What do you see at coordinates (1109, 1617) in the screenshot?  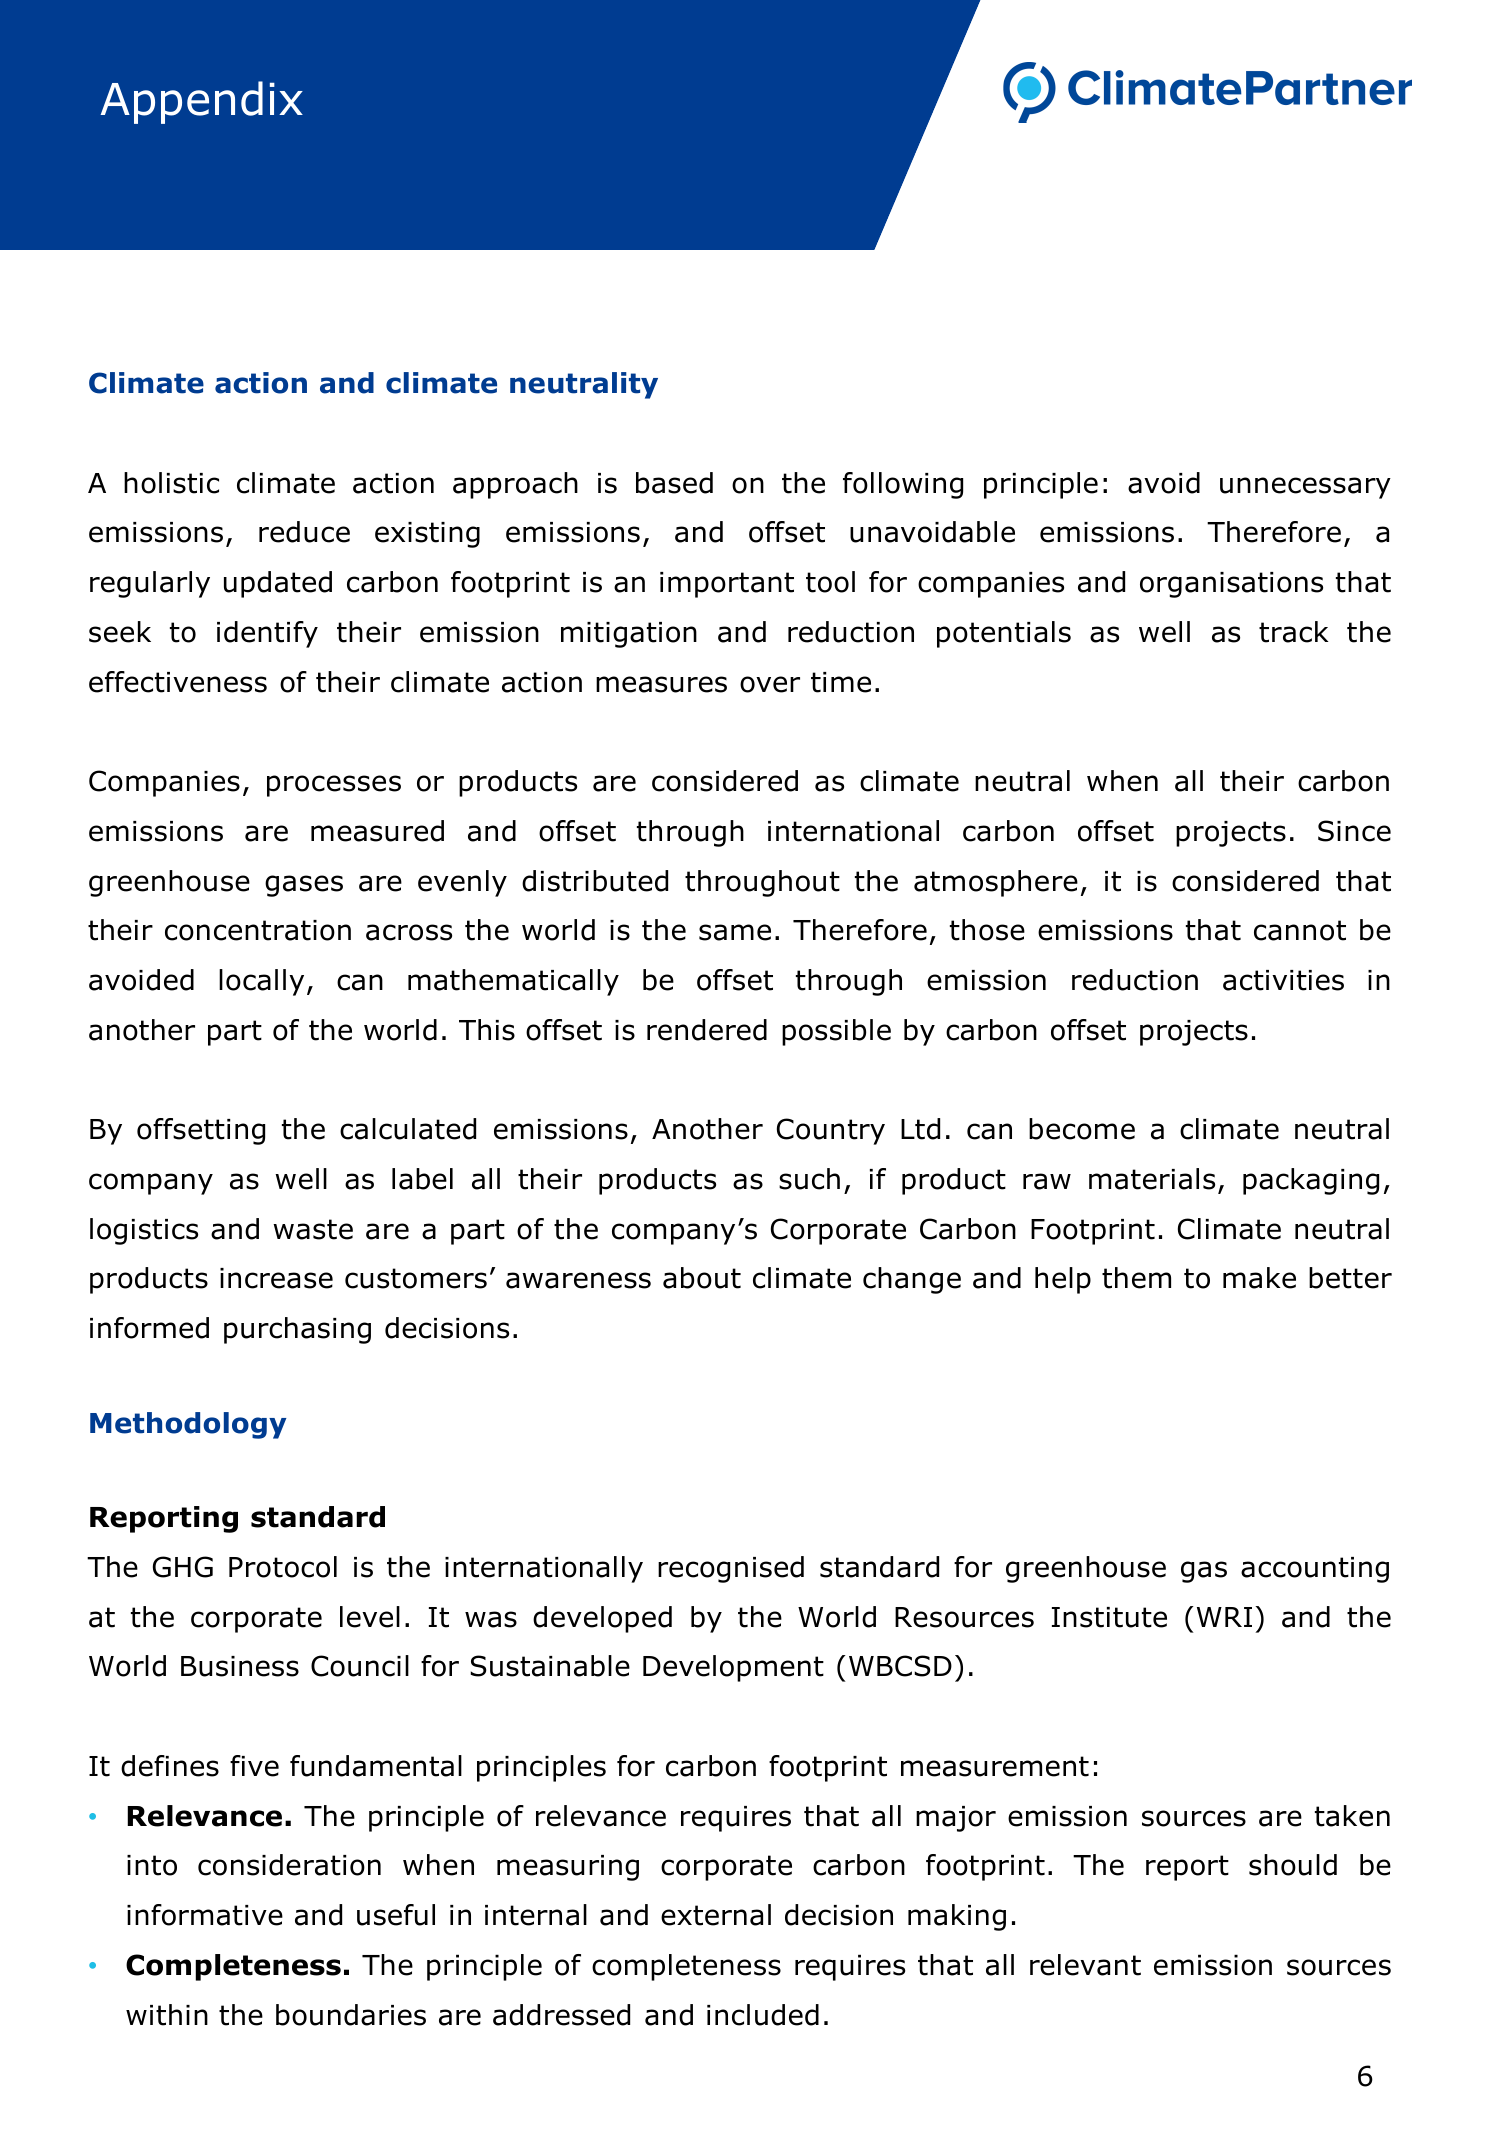 I see `Institute` at bounding box center [1109, 1617].
